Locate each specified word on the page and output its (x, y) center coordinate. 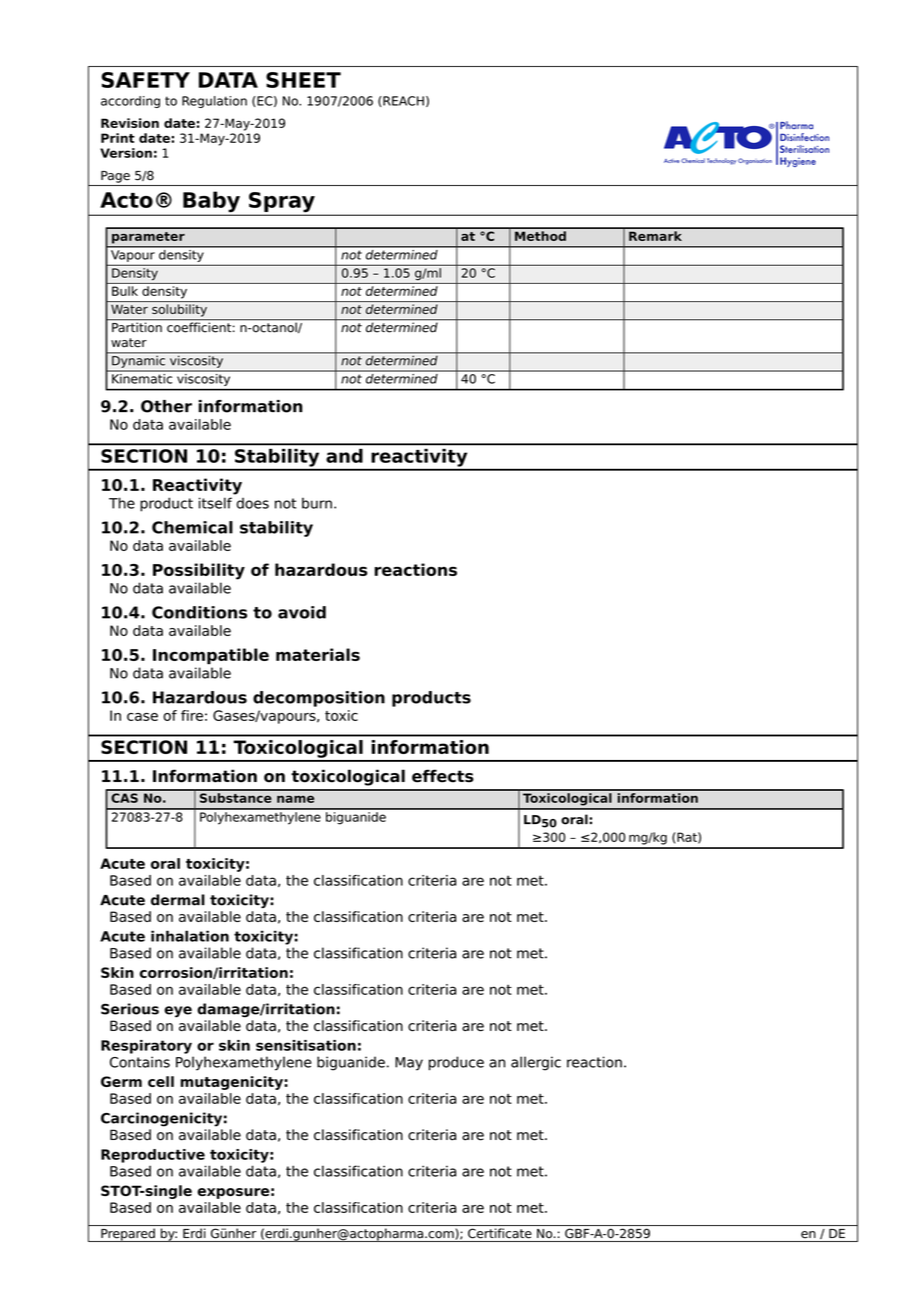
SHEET (303, 80)
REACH (402, 101)
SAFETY (145, 80)
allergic (536, 1063)
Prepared (128, 1235)
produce (456, 1063)
